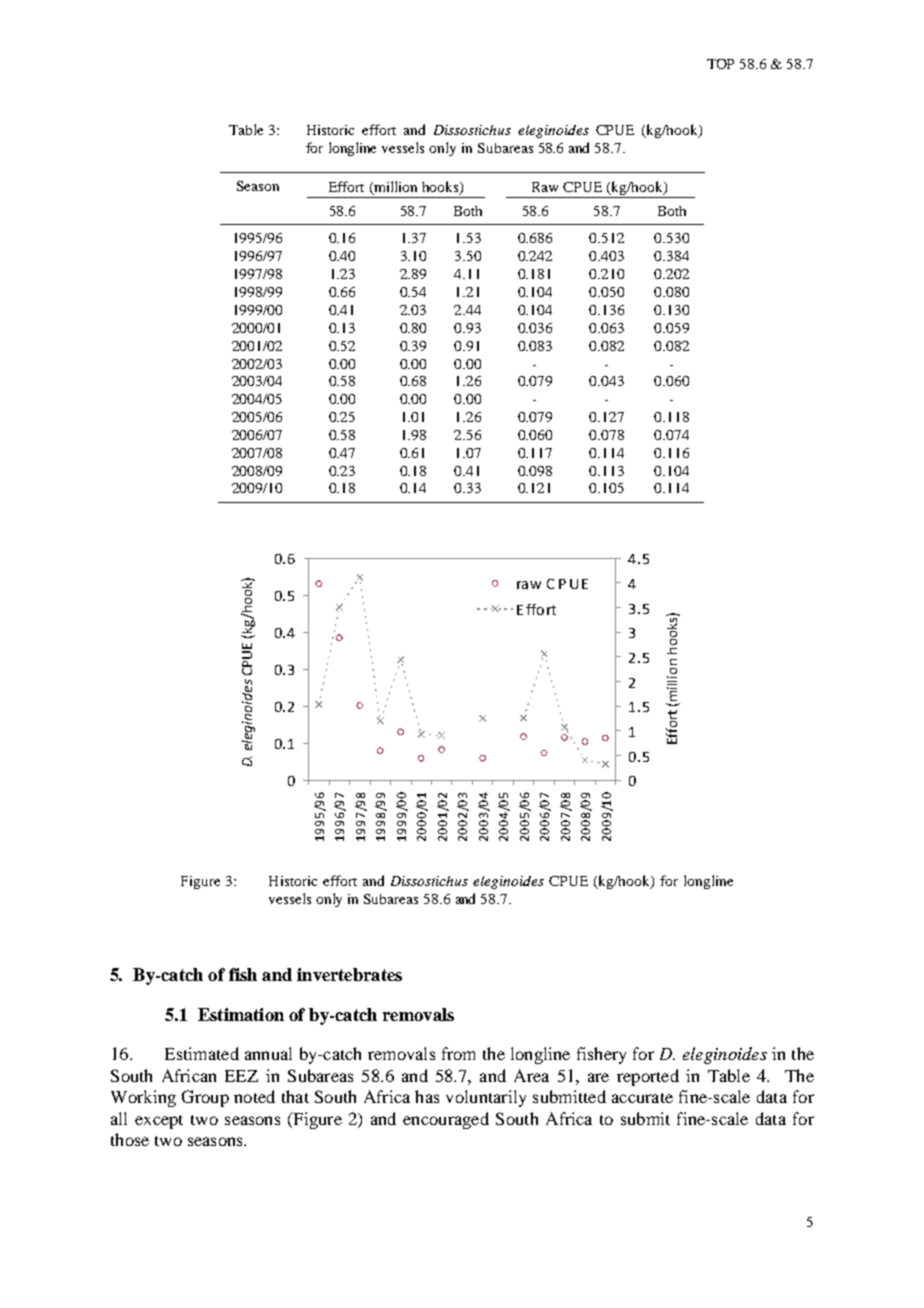  I want to click on noted, so click(254, 1096).
